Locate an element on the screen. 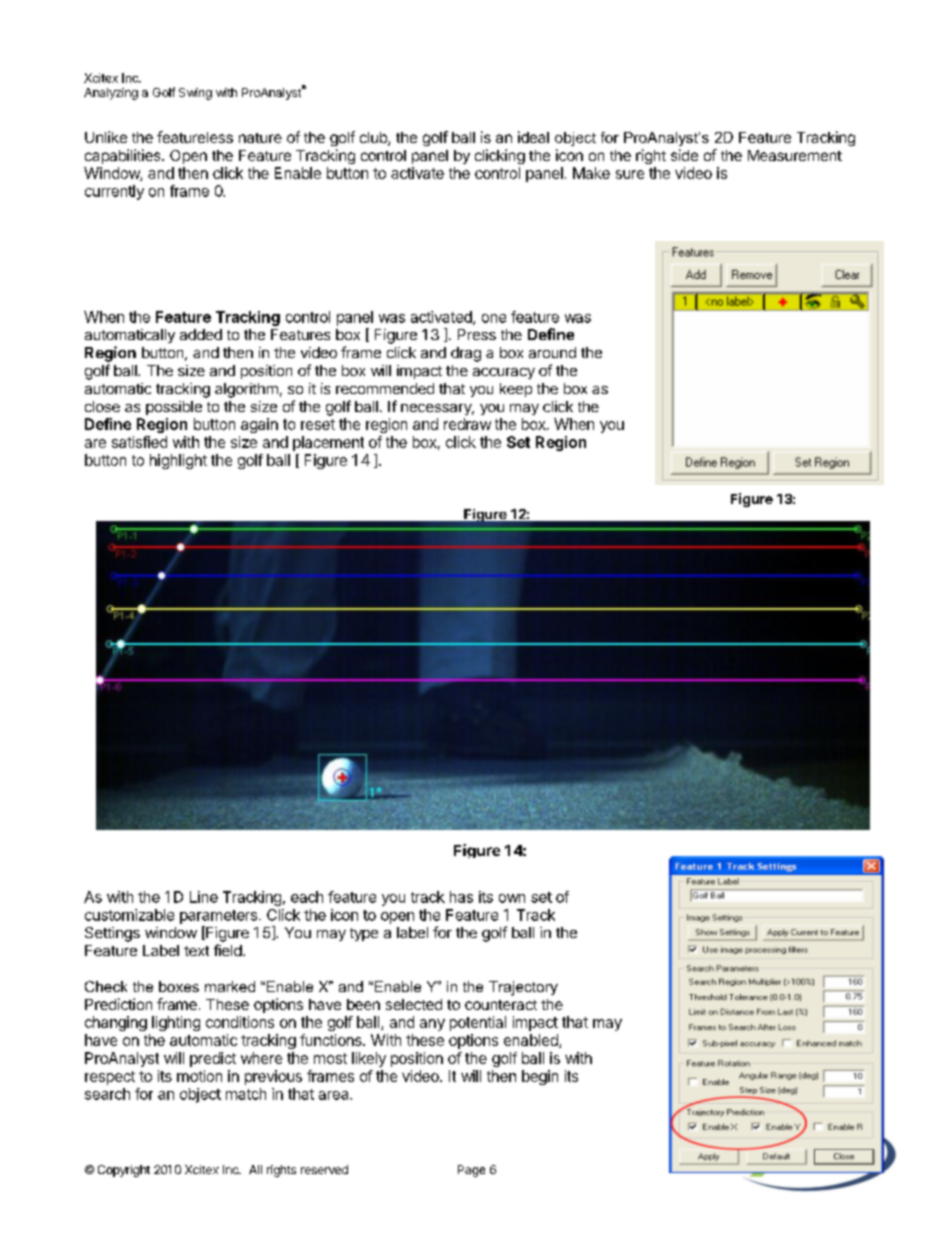 This screenshot has height=1233, width=952. Swing is located at coordinates (195, 94).
